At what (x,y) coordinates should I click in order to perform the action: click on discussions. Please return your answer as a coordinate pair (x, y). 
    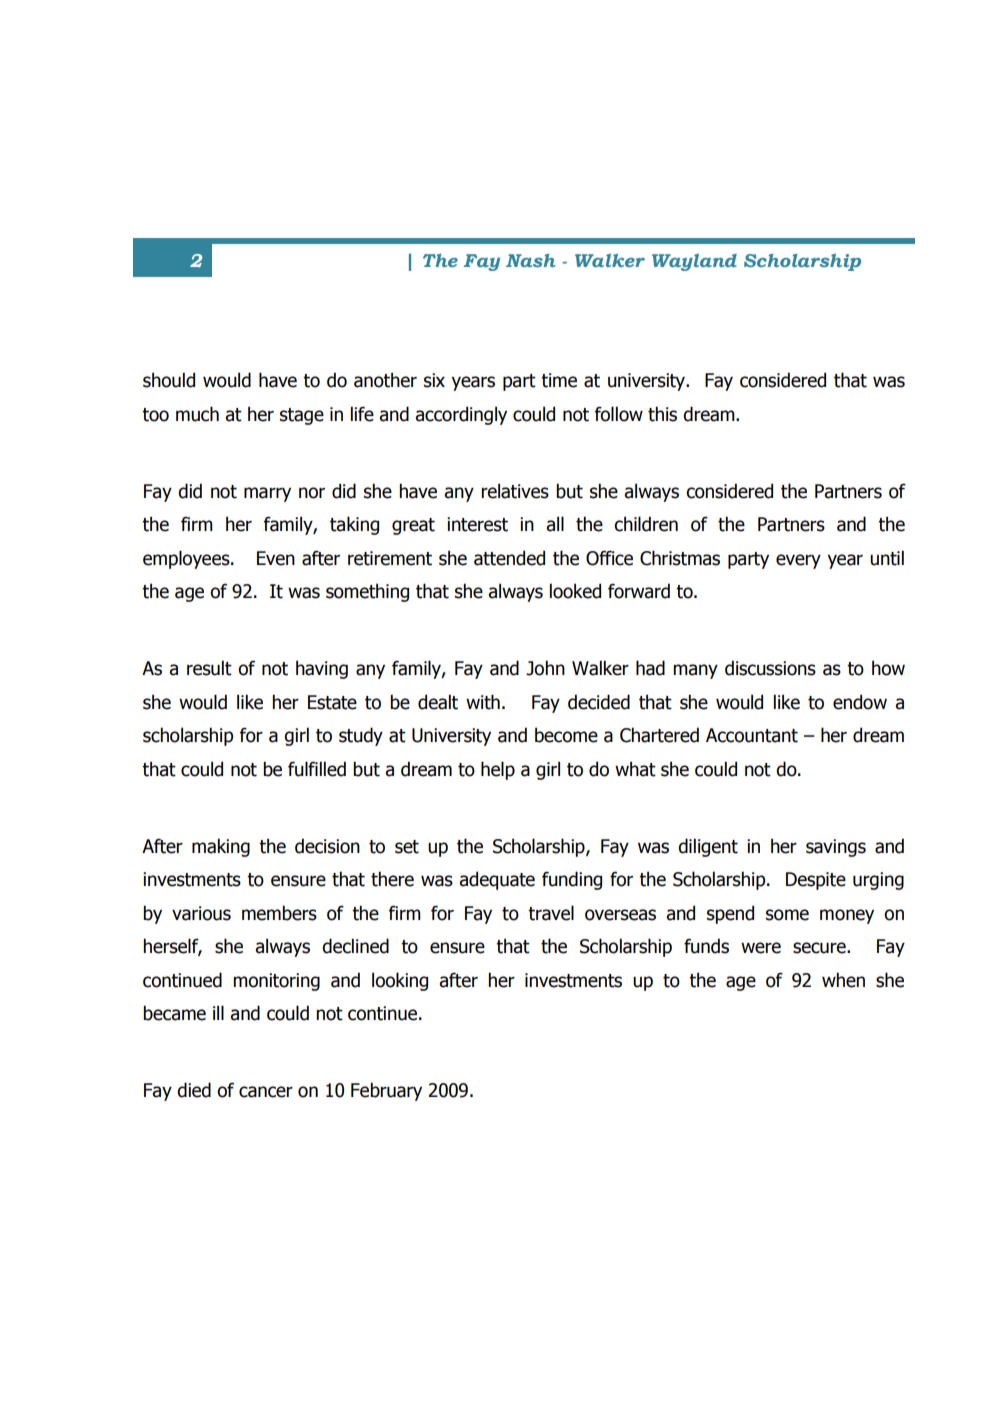
    Looking at the image, I should click on (770, 668).
